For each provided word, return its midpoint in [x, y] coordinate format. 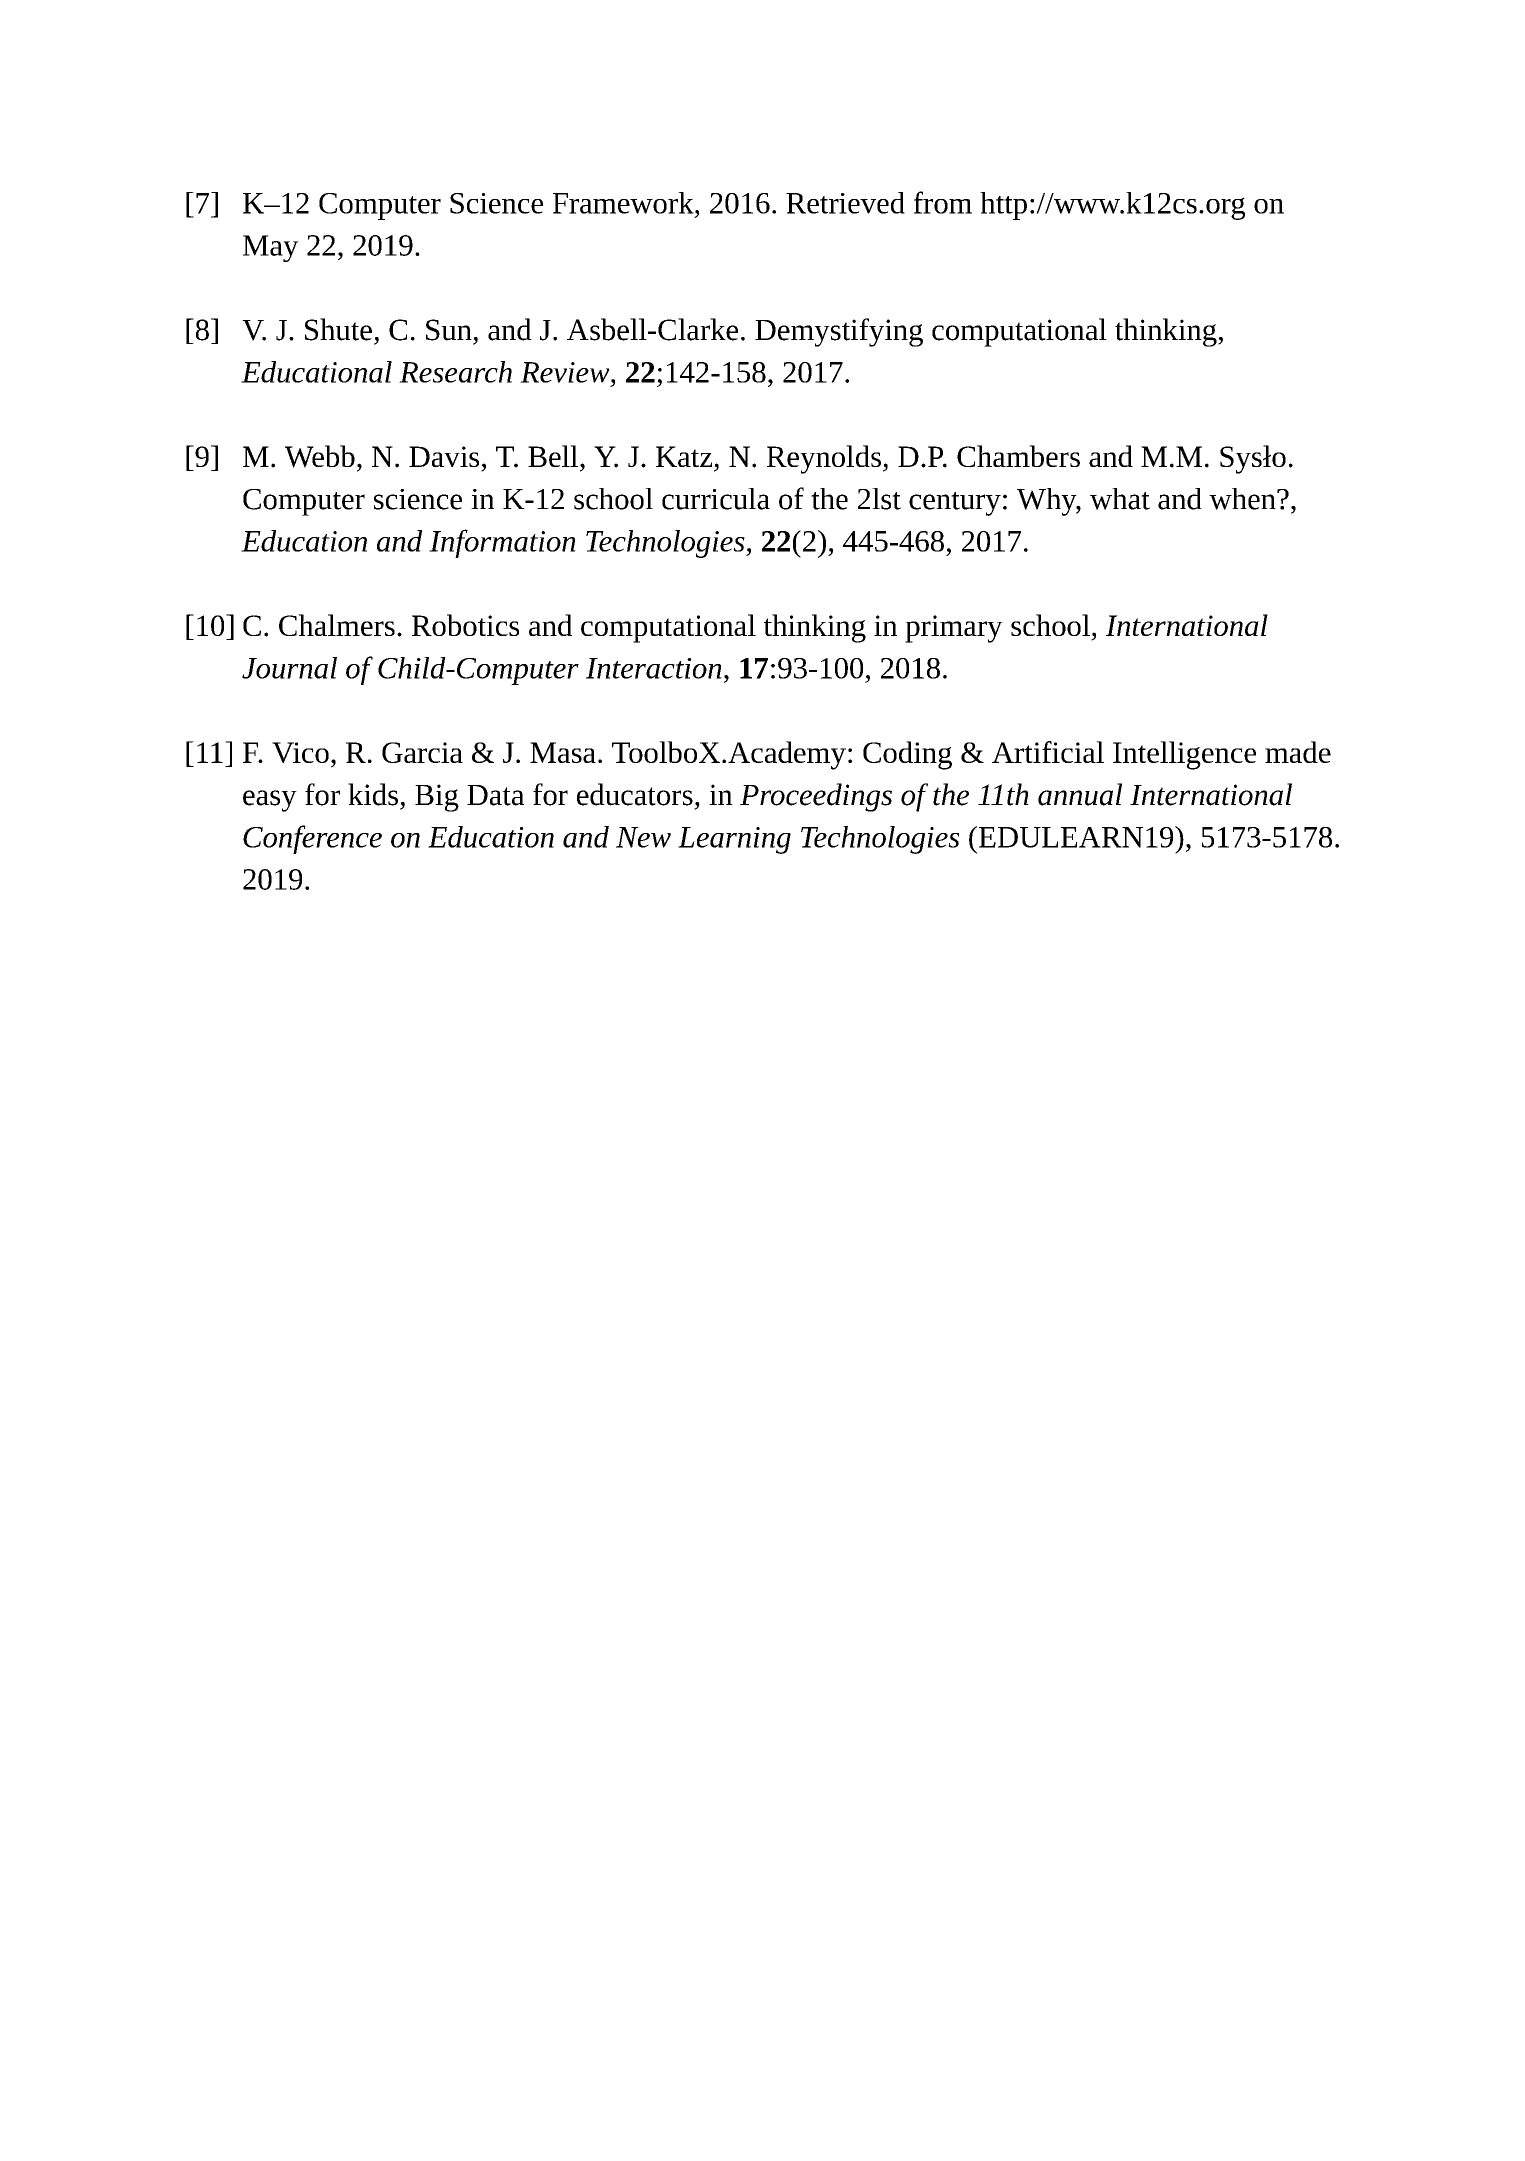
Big [437, 798]
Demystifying [839, 332]
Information [502, 543]
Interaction [654, 668]
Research [455, 372]
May [271, 248]
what [1120, 499]
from [943, 202]
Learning [734, 840]
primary [954, 629]
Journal [289, 668]
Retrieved [845, 203]
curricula [716, 499]
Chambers [1018, 456]
